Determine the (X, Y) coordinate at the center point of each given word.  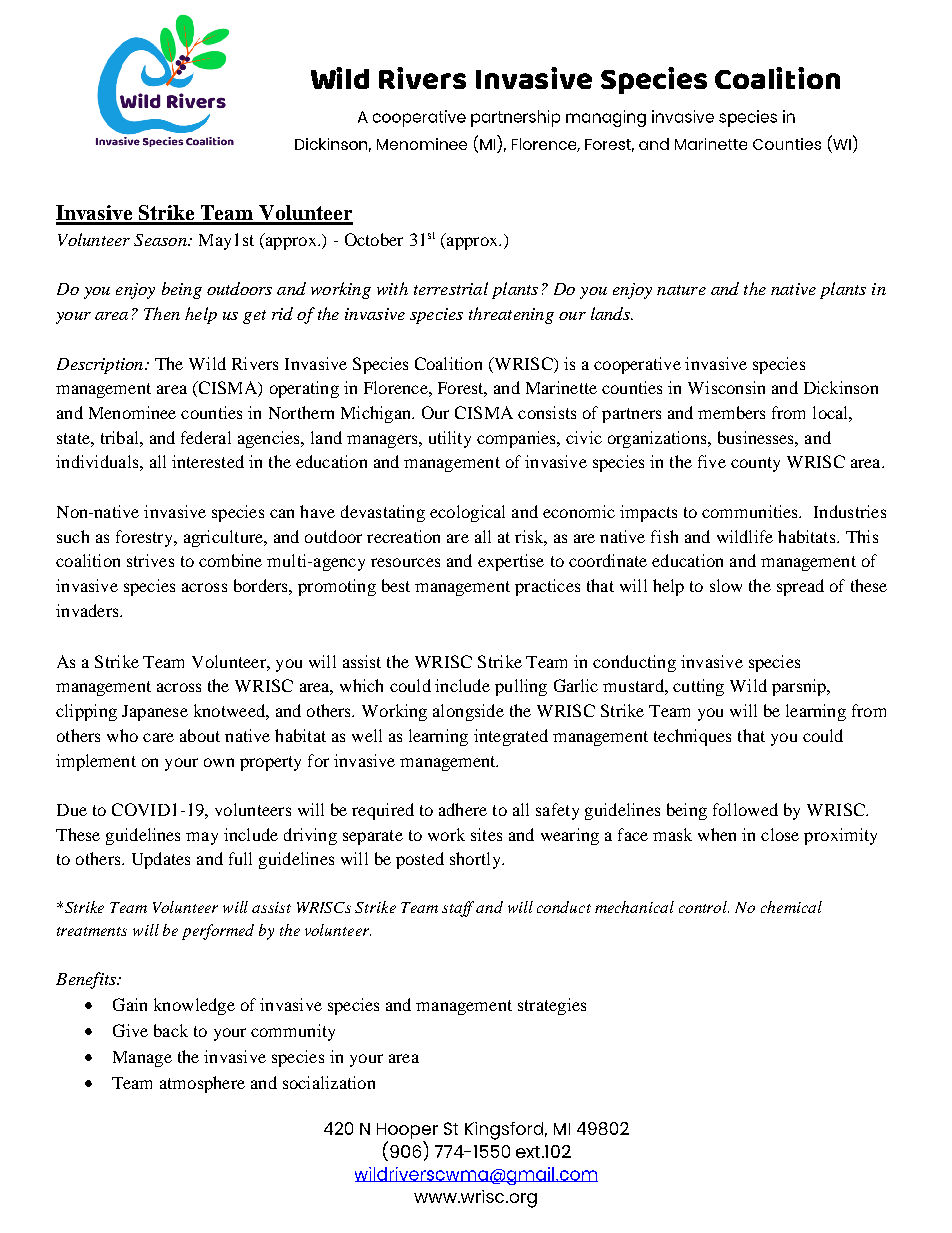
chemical (791, 907)
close (780, 834)
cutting (698, 687)
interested (208, 461)
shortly (476, 860)
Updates (161, 860)
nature (681, 290)
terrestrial (451, 288)
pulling (521, 687)
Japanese (155, 713)
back (171, 1030)
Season (161, 240)
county (755, 464)
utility (450, 439)
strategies (552, 1006)
